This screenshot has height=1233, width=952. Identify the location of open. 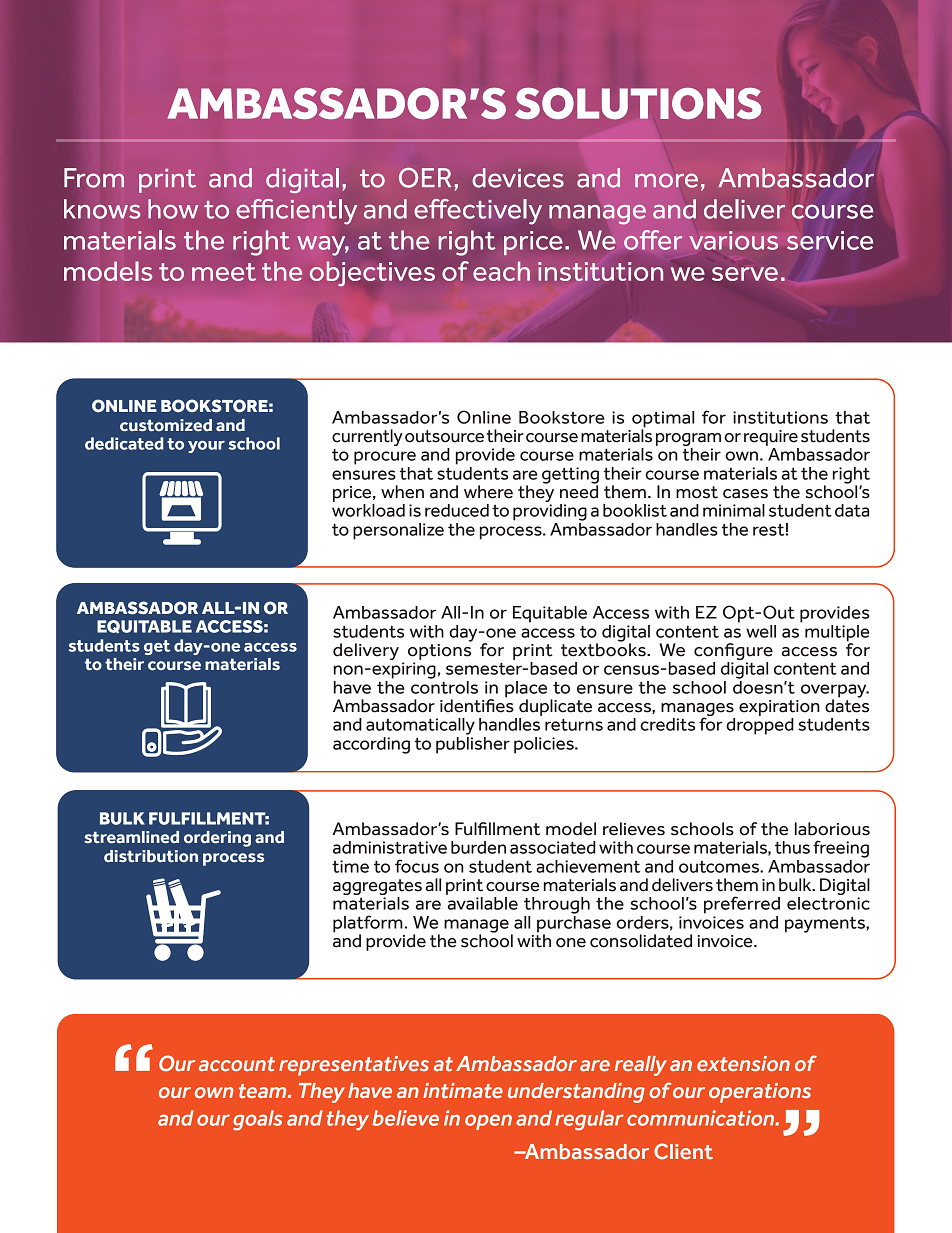
(488, 1122).
